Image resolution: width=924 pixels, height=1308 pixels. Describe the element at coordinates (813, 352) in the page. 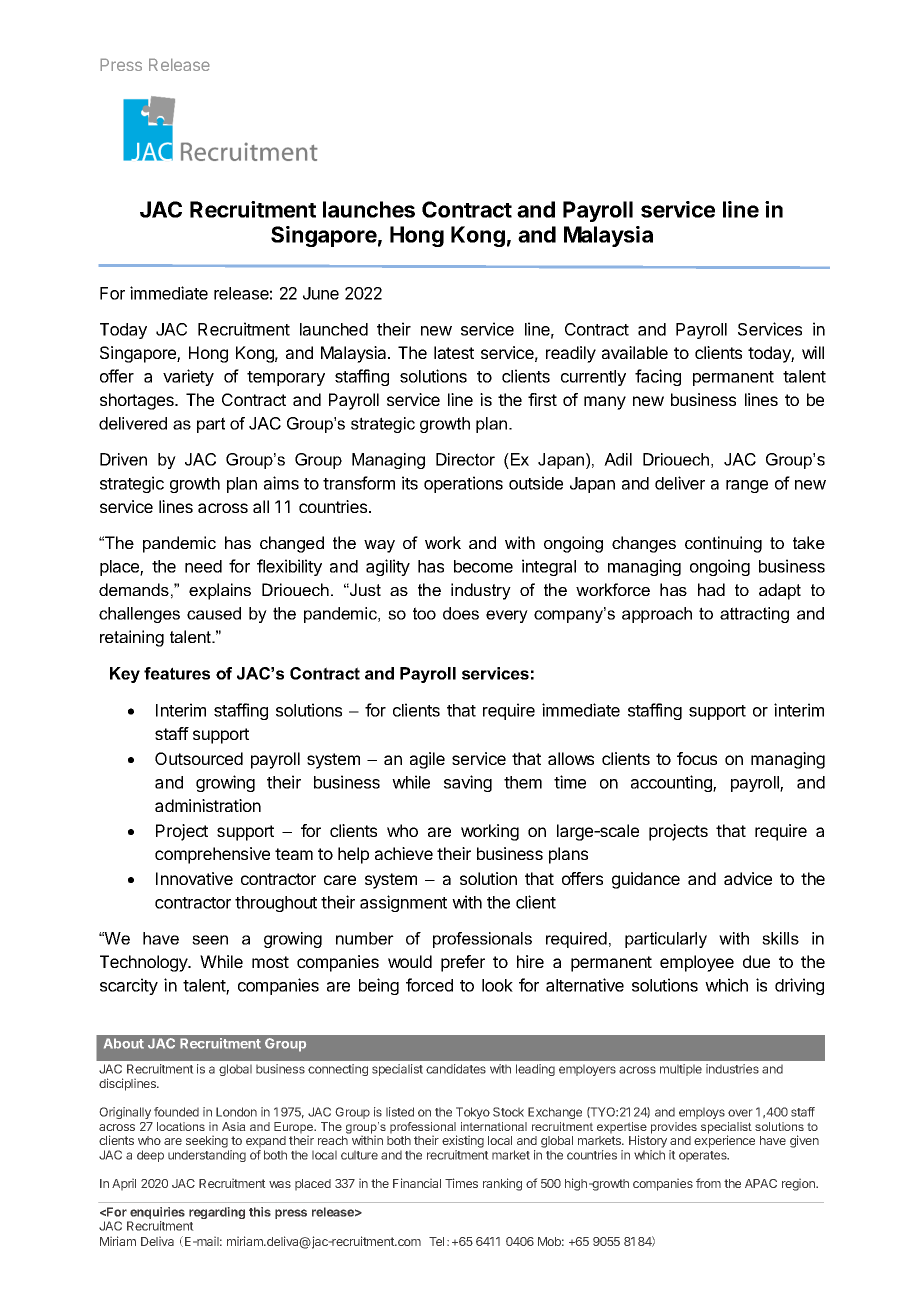

I see `will` at that location.
